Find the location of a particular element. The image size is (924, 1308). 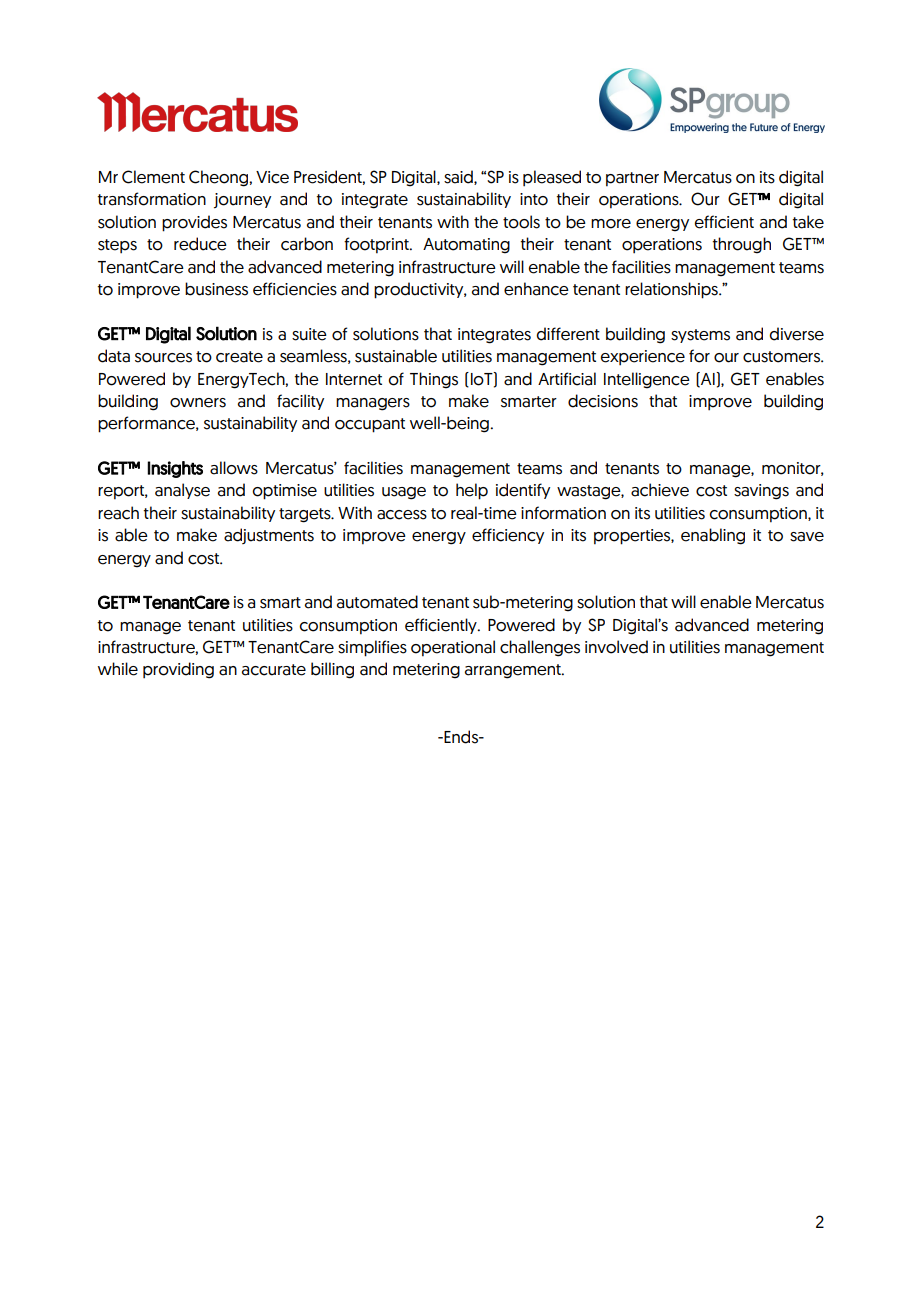

sources is located at coordinates (163, 358).
